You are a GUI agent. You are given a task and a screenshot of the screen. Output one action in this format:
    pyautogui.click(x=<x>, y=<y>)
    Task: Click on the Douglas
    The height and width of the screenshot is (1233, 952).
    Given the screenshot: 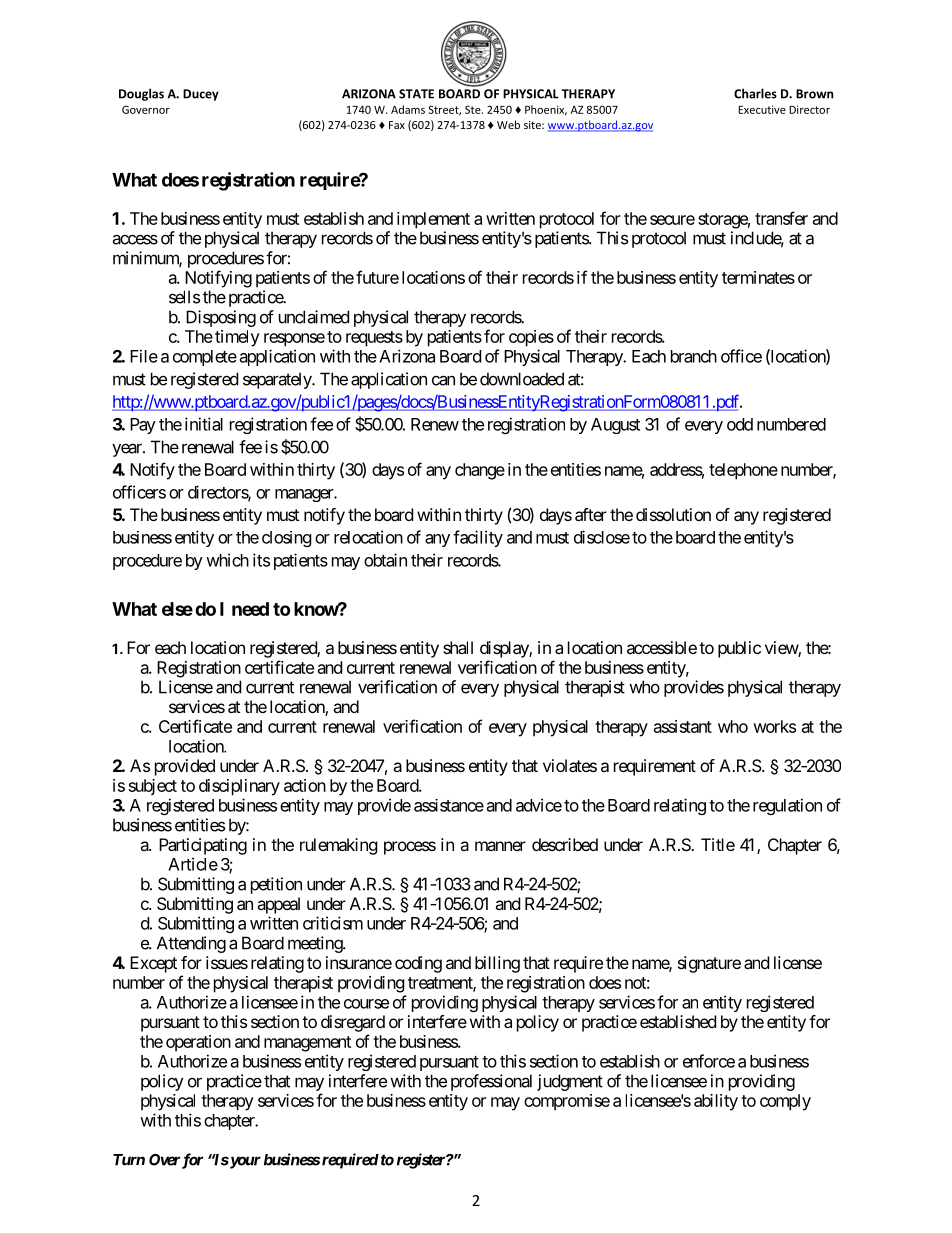 What is the action you would take?
    pyautogui.click(x=141, y=94)
